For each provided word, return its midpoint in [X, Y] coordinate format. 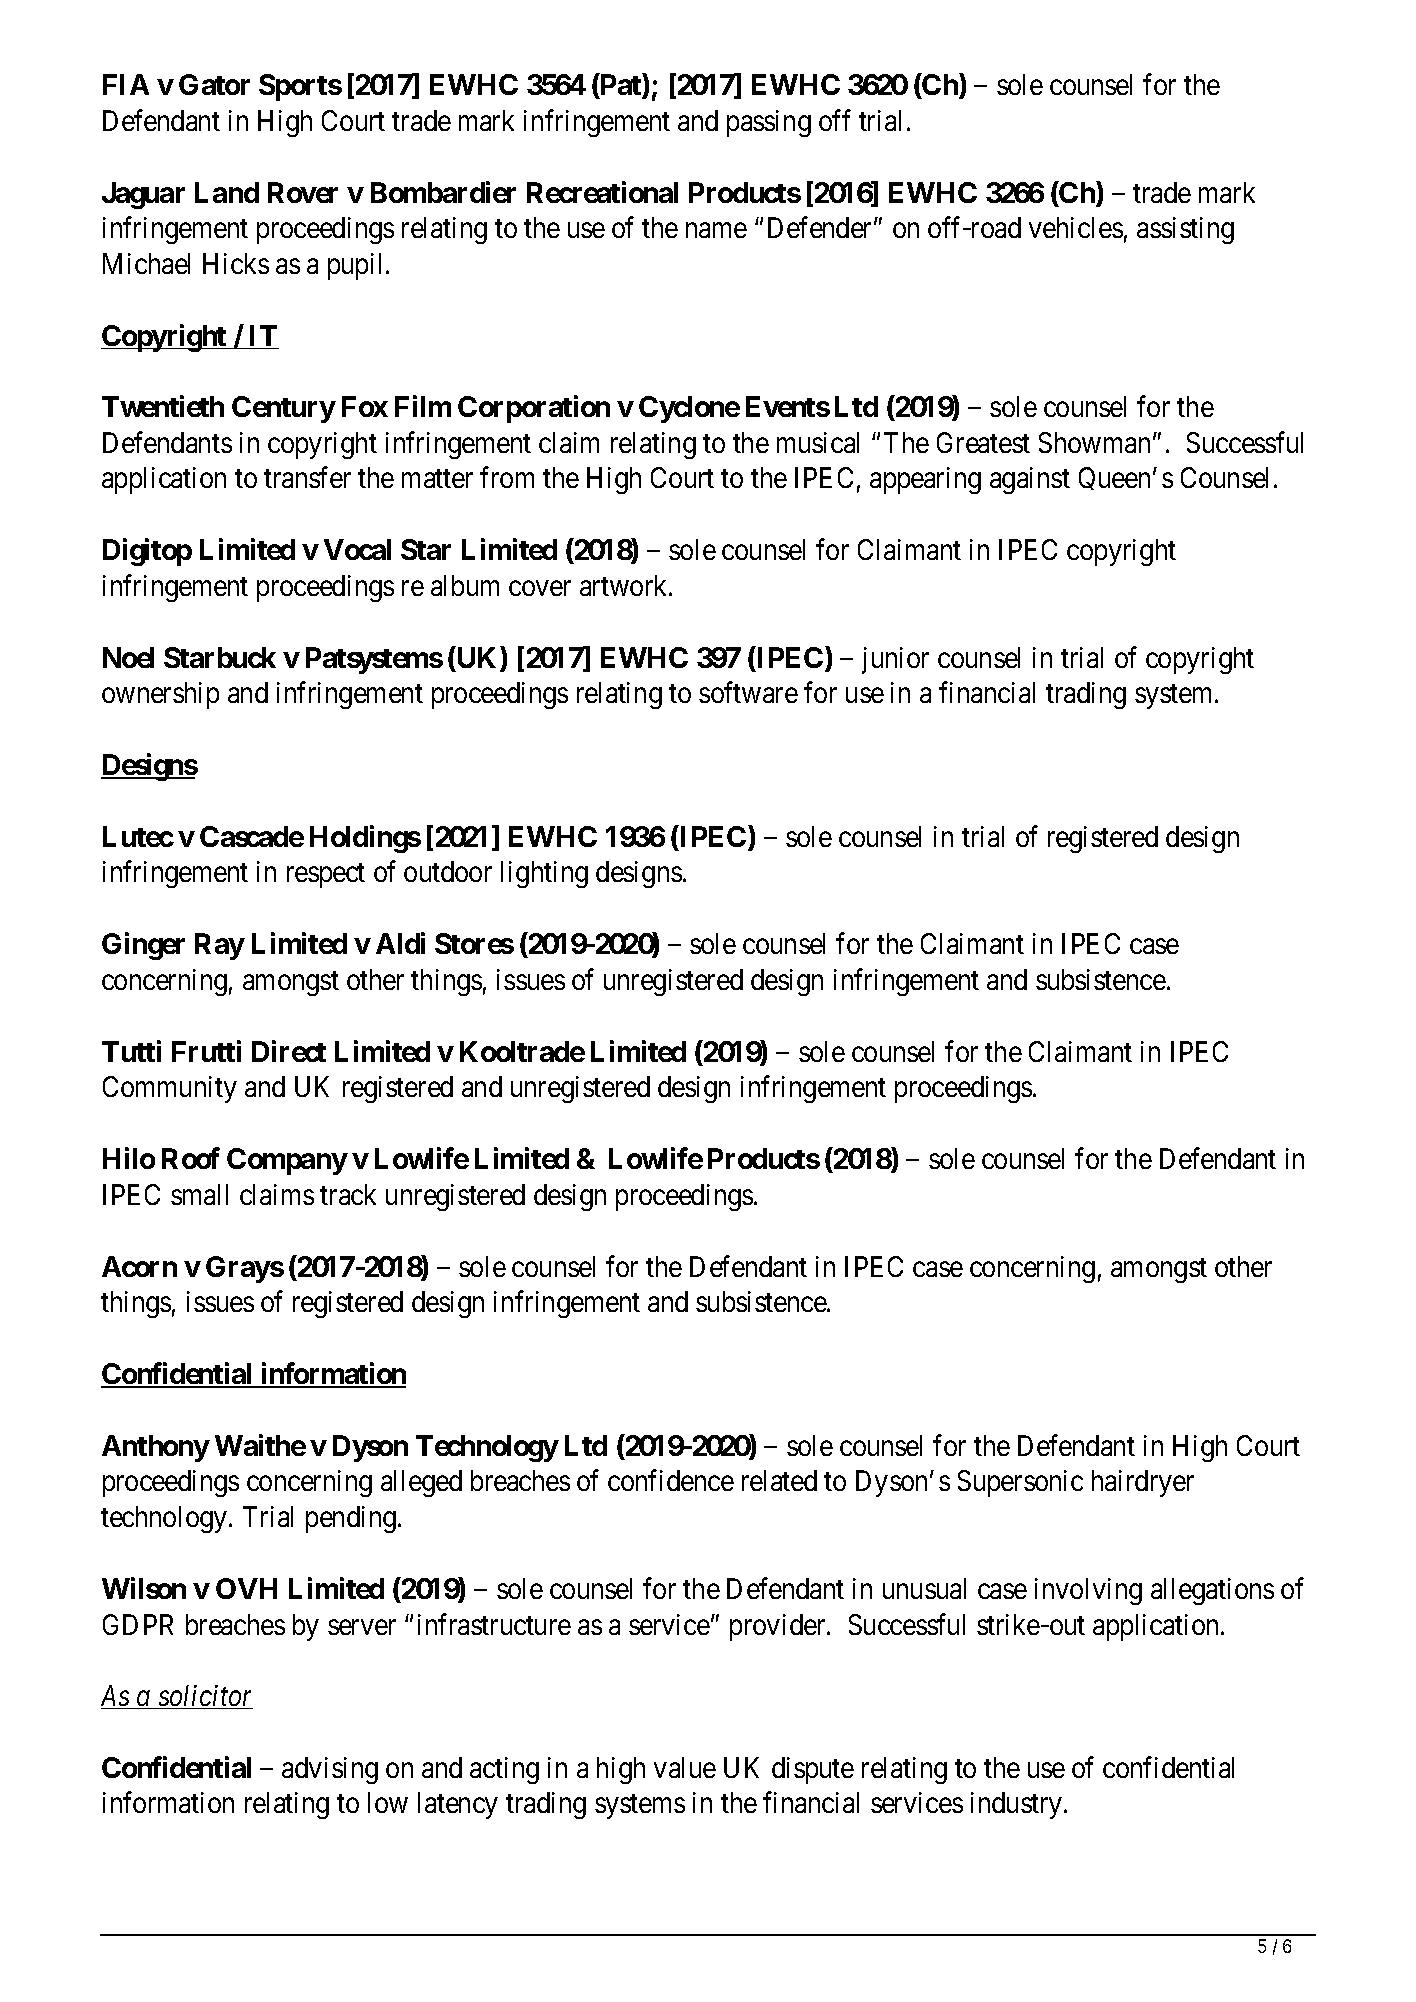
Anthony [155, 1448]
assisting [1185, 230]
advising [330, 1770]
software [748, 692]
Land [227, 192]
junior [895, 660]
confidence [671, 1480]
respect [326, 876]
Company [287, 1161]
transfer [307, 477]
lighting [544, 874]
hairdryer [1143, 1483]
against [1030, 480]
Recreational [602, 192]
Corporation [534, 409]
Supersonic [1020, 1483]
